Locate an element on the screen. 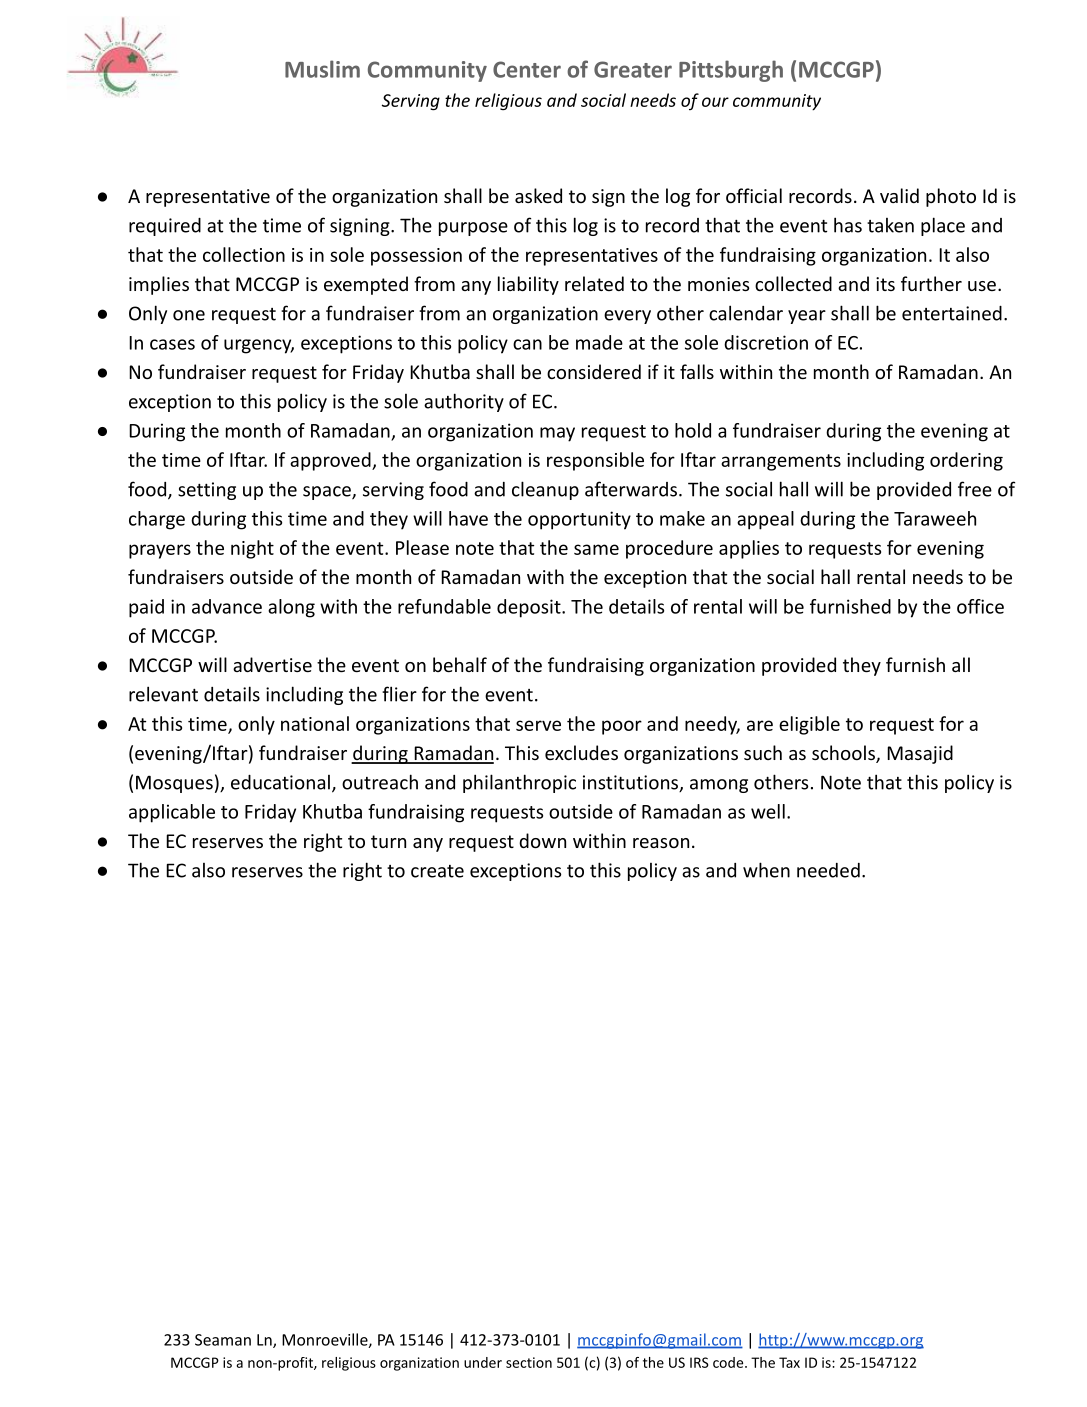 The height and width of the screenshot is (1407, 1087). valid is located at coordinates (899, 195).
